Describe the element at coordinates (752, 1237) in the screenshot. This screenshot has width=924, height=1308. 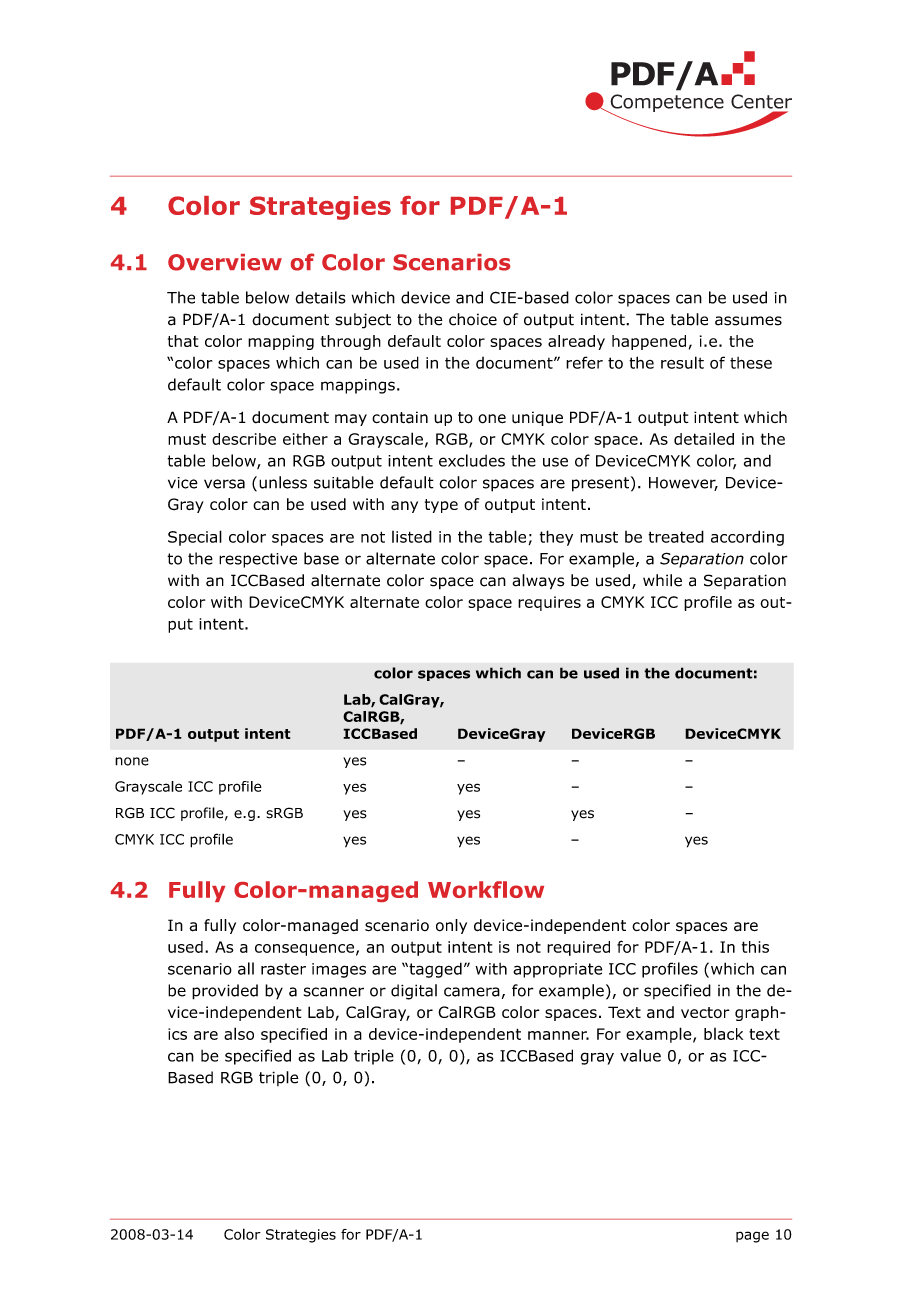
I see `page` at that location.
